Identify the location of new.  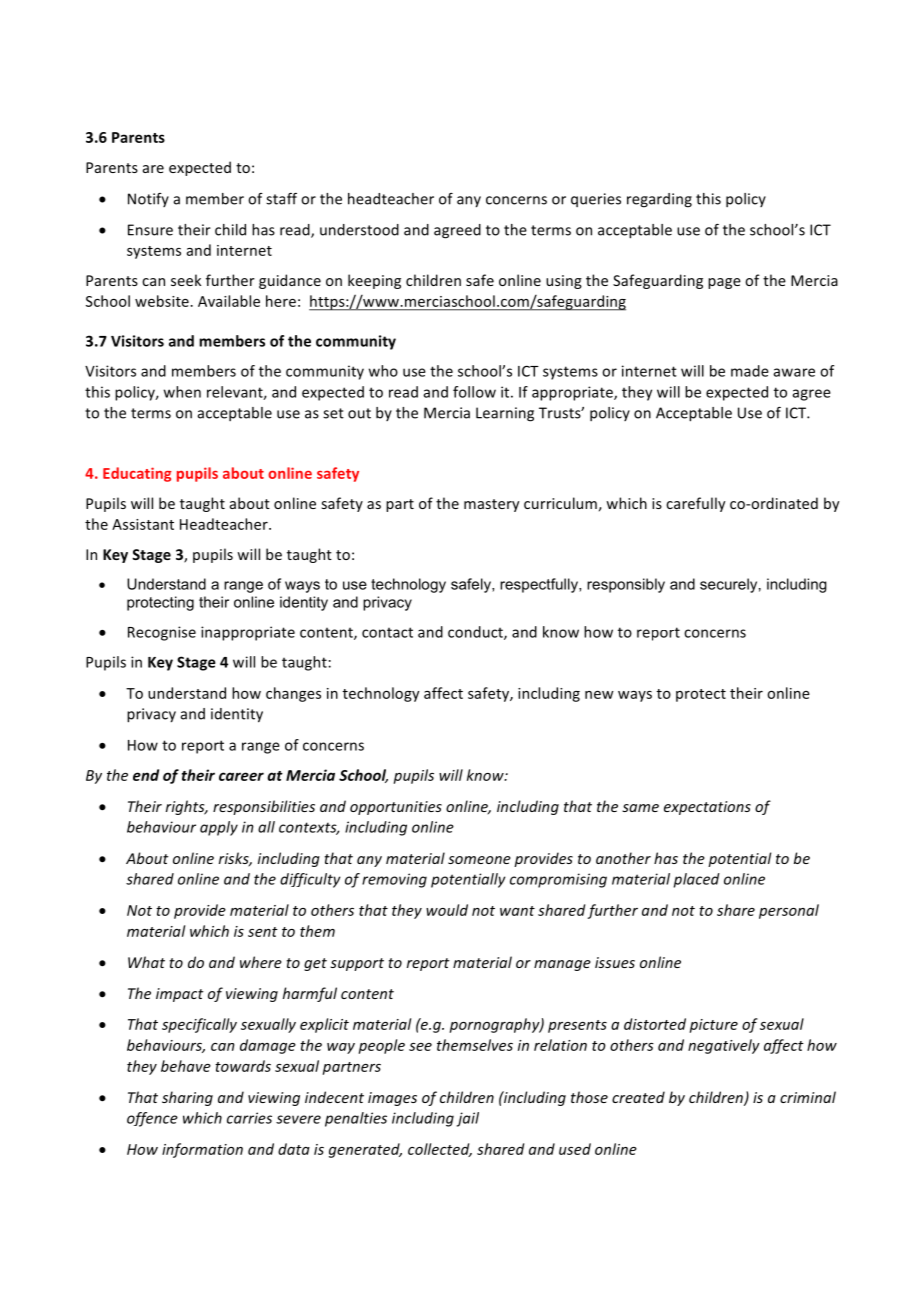
(599, 695).
